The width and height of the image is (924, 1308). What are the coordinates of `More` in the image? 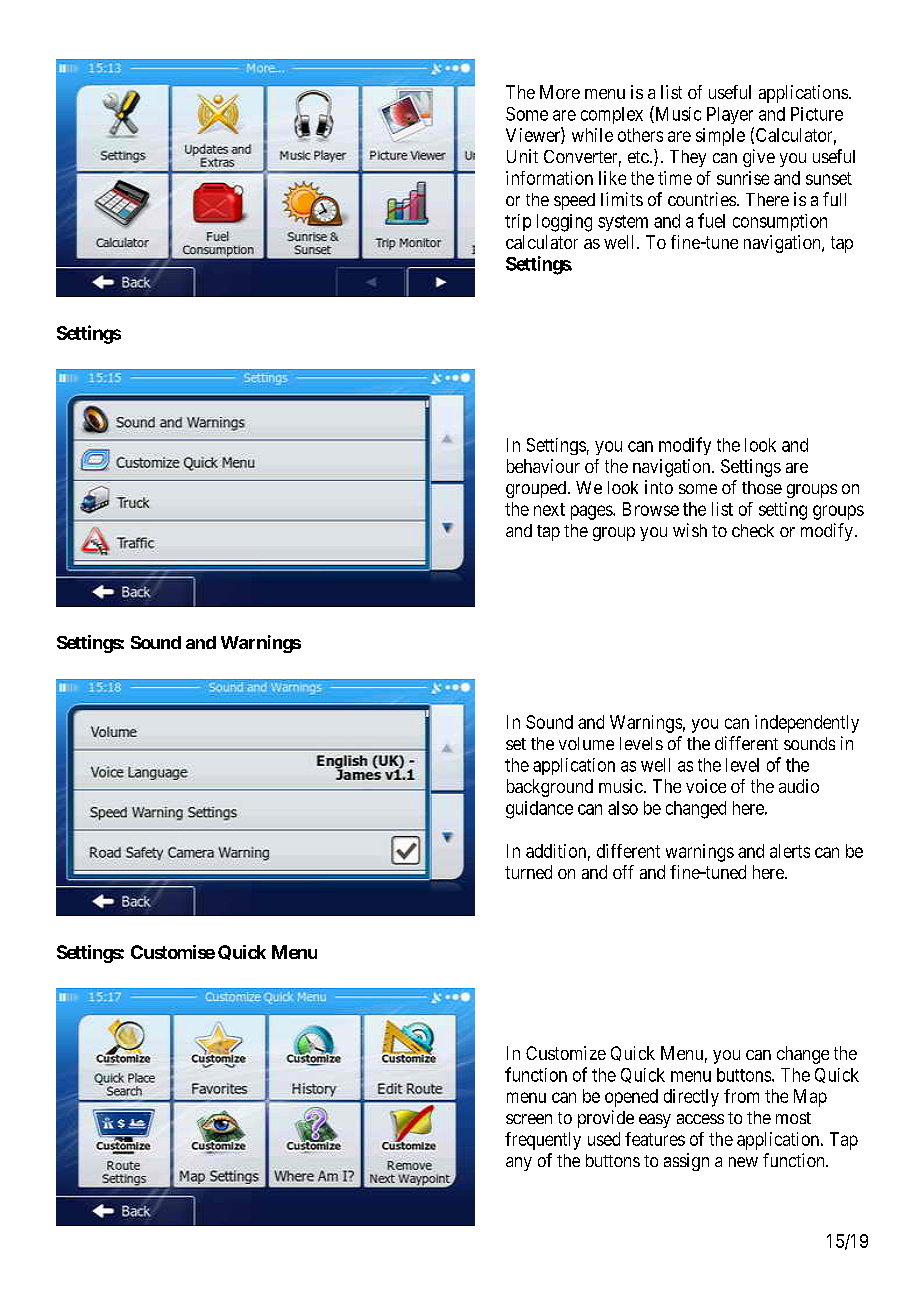 It's located at (560, 92).
